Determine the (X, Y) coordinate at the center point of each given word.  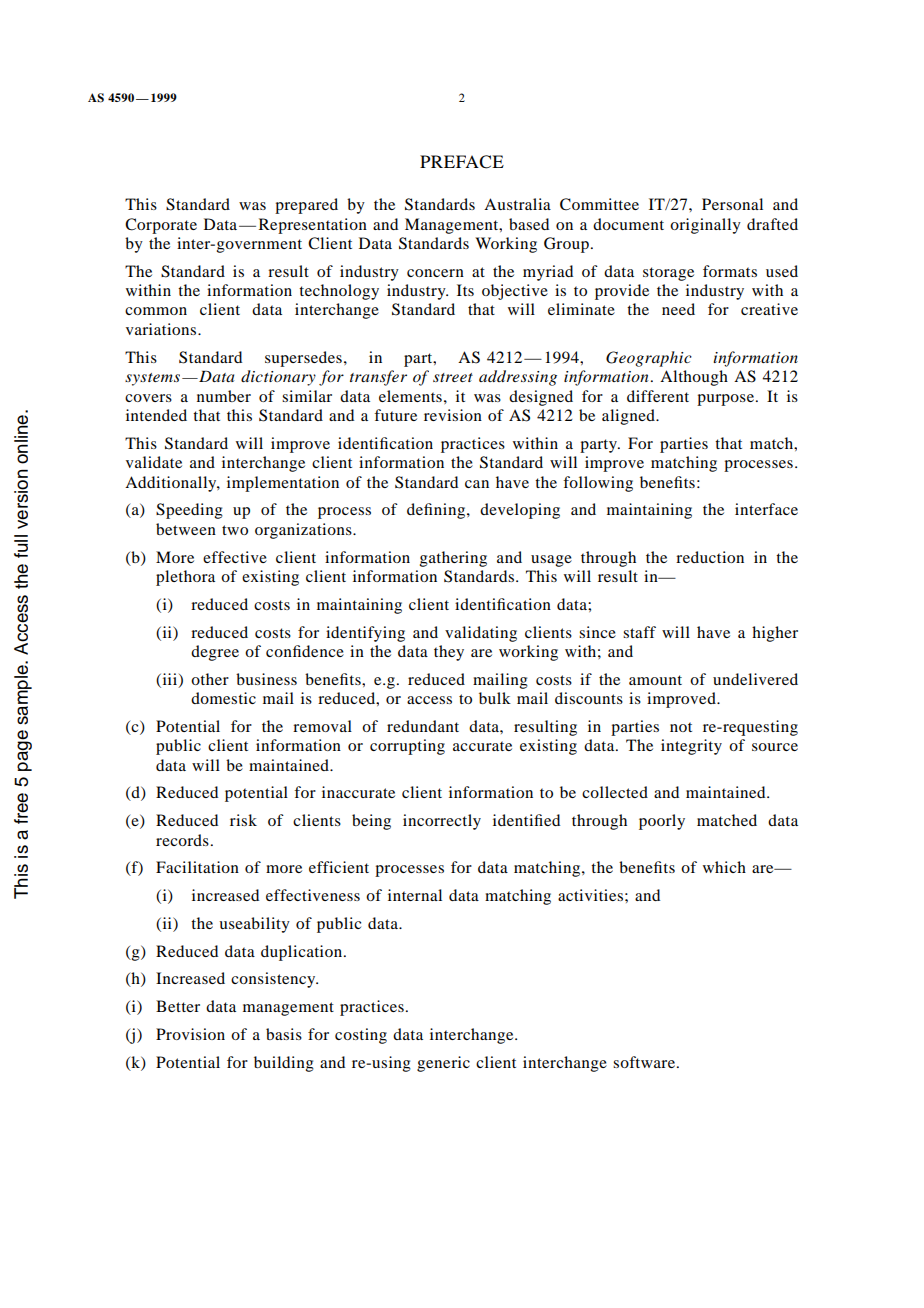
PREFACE (462, 162)
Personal (732, 204)
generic (443, 1064)
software (644, 1062)
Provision (190, 1034)
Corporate (161, 226)
